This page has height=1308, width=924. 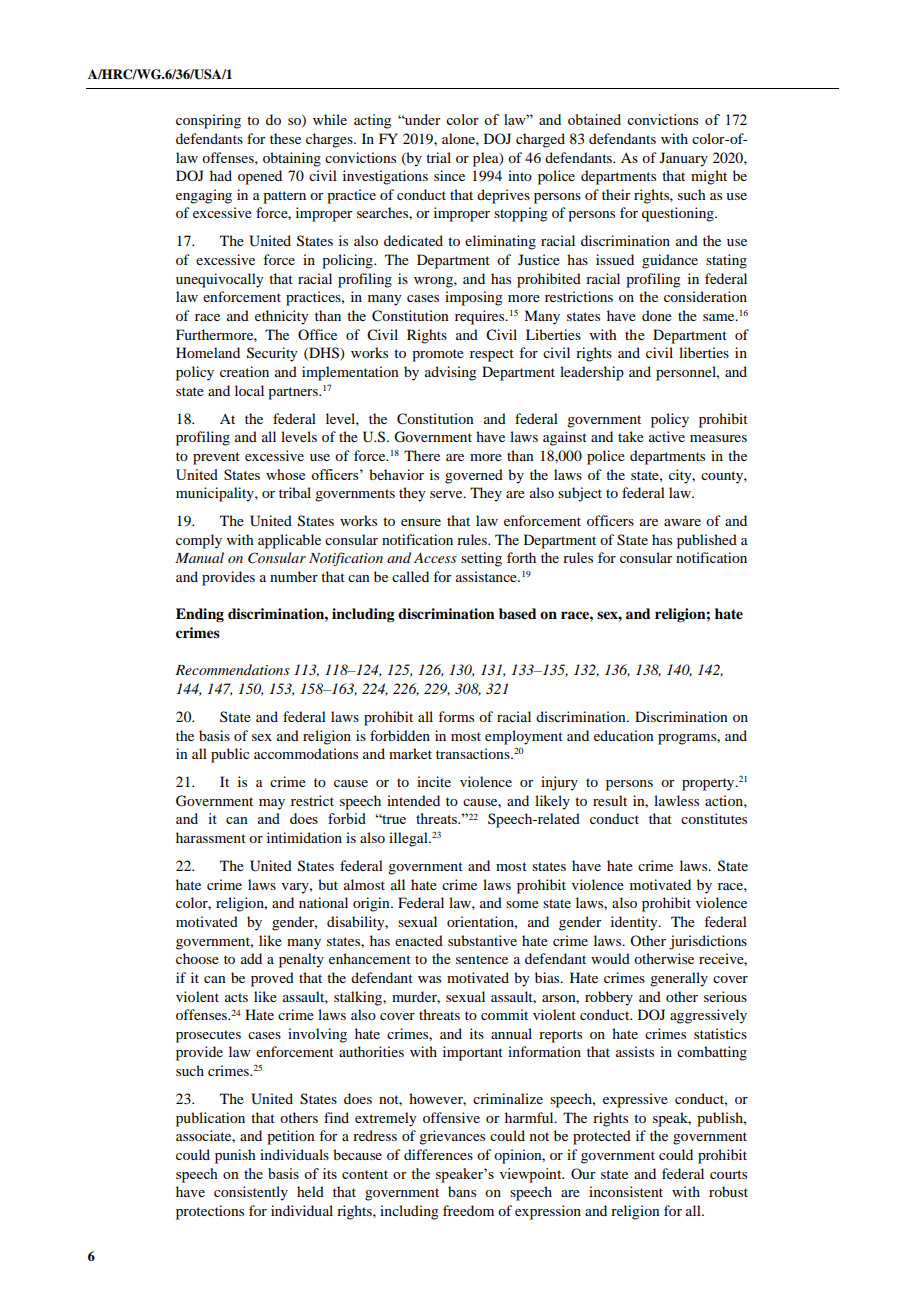 What do you see at coordinates (438, 157) in the page?
I see `trial` at bounding box center [438, 157].
